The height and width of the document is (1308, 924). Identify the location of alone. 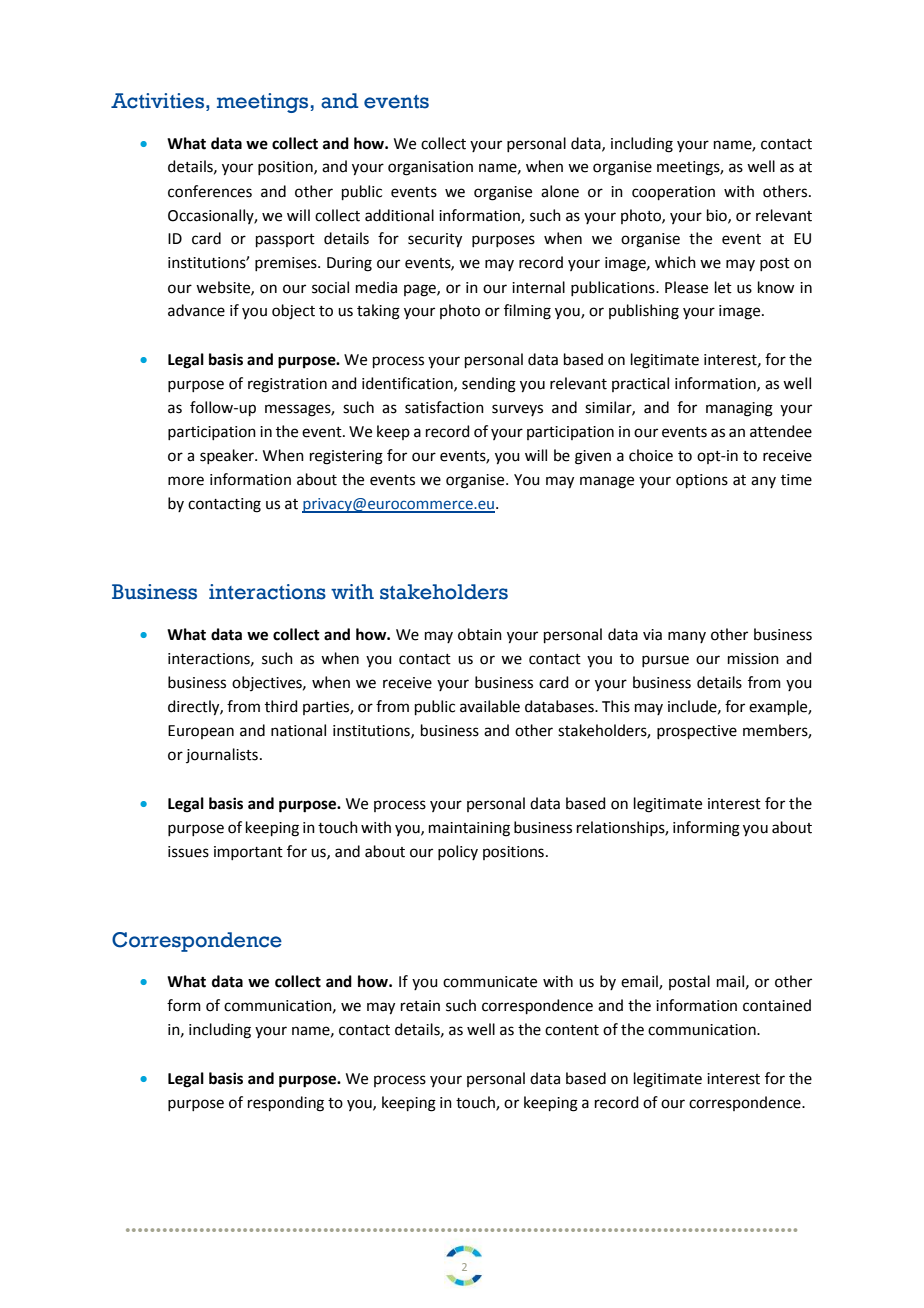
(560, 191).
